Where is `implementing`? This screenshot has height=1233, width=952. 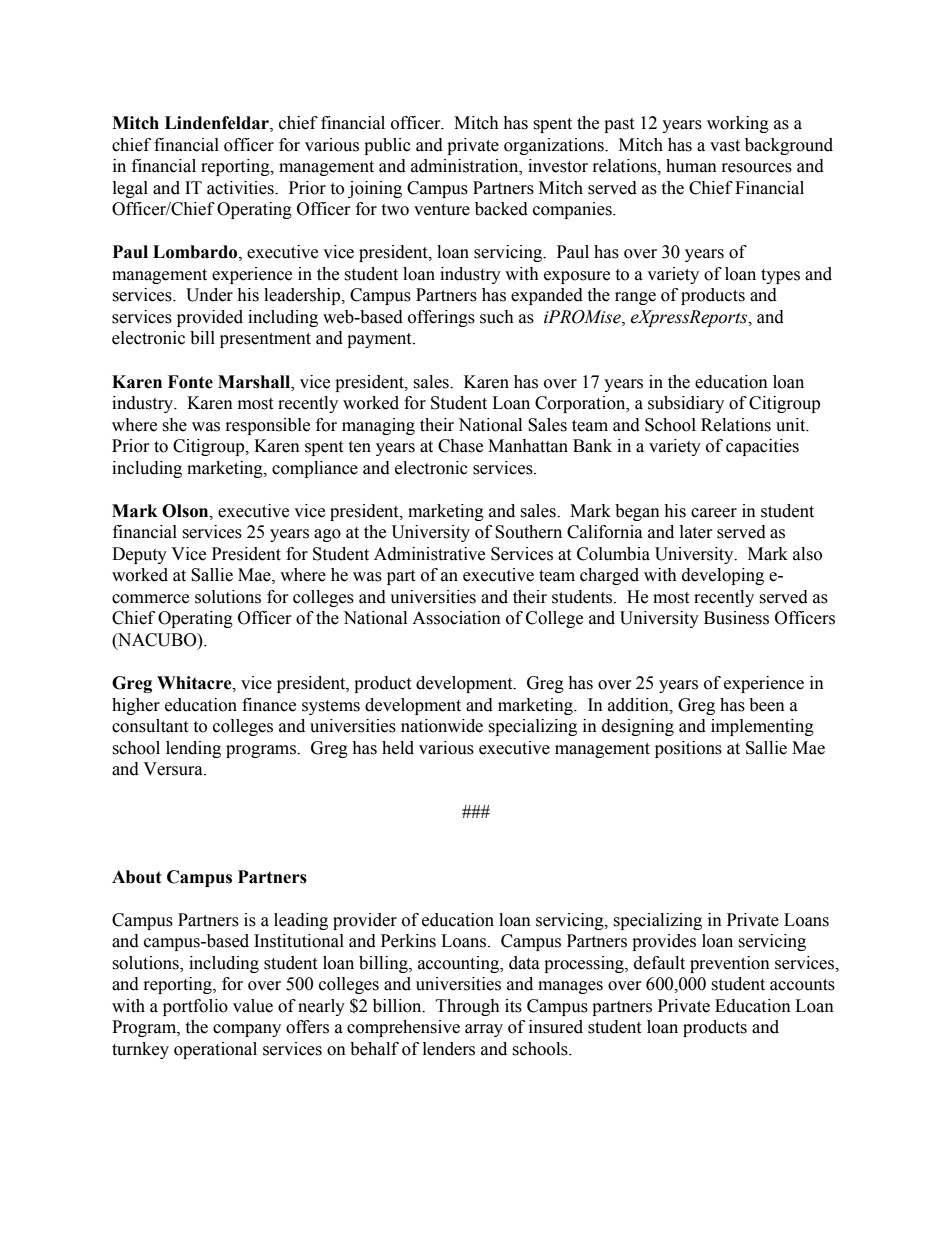
implementing is located at coordinates (762, 727).
